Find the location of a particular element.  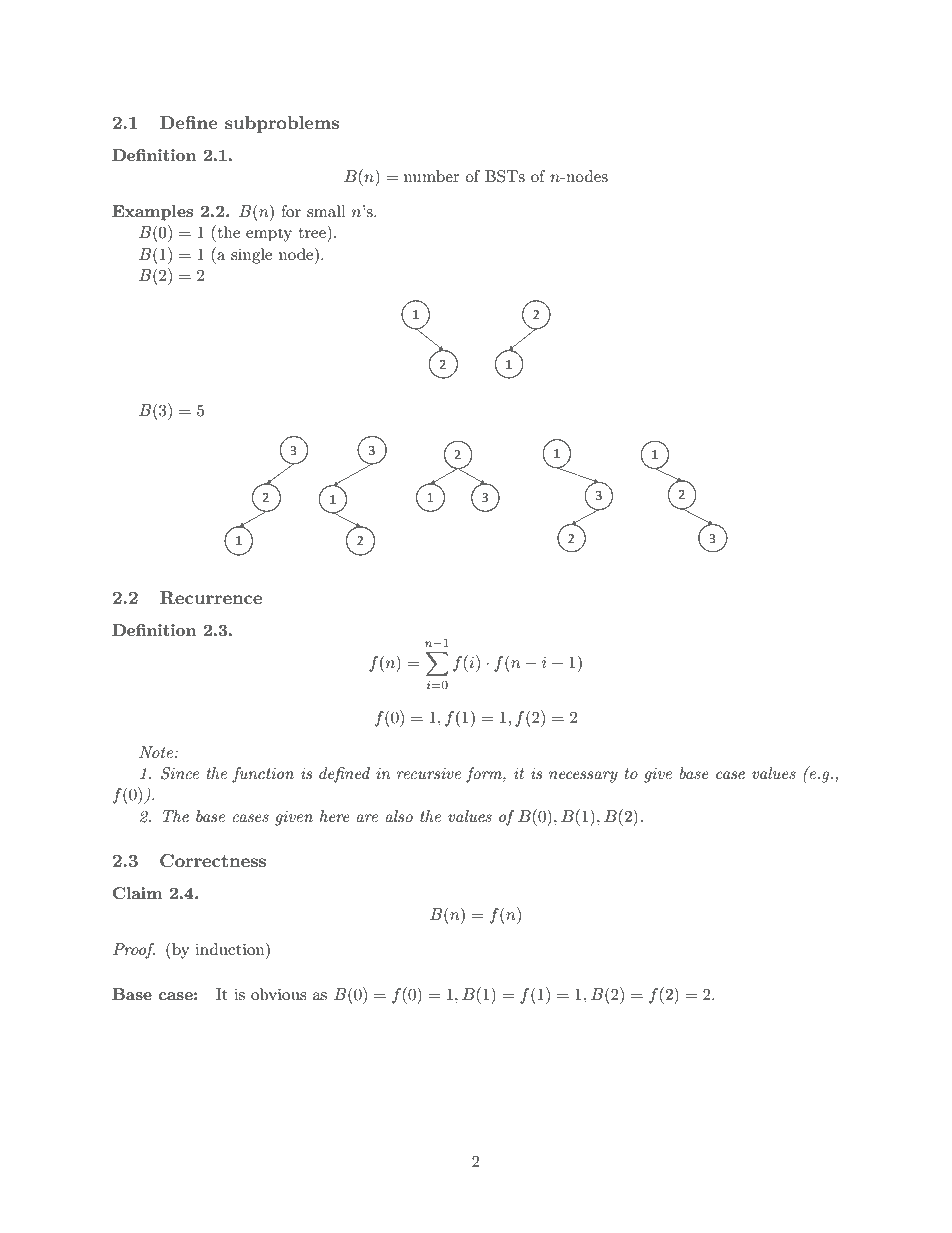

number is located at coordinates (432, 176).
